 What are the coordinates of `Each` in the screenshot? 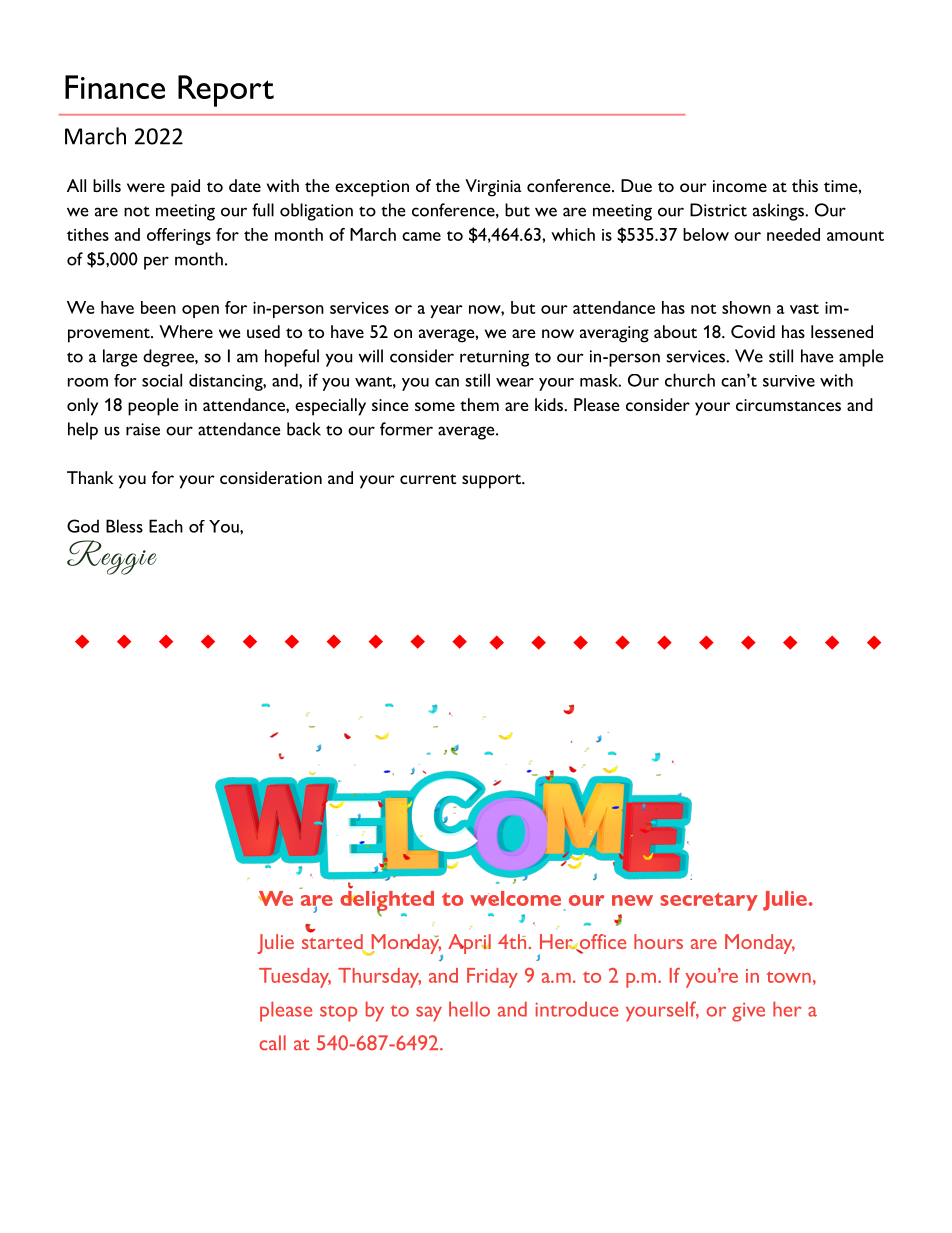 It's located at (166, 526).
